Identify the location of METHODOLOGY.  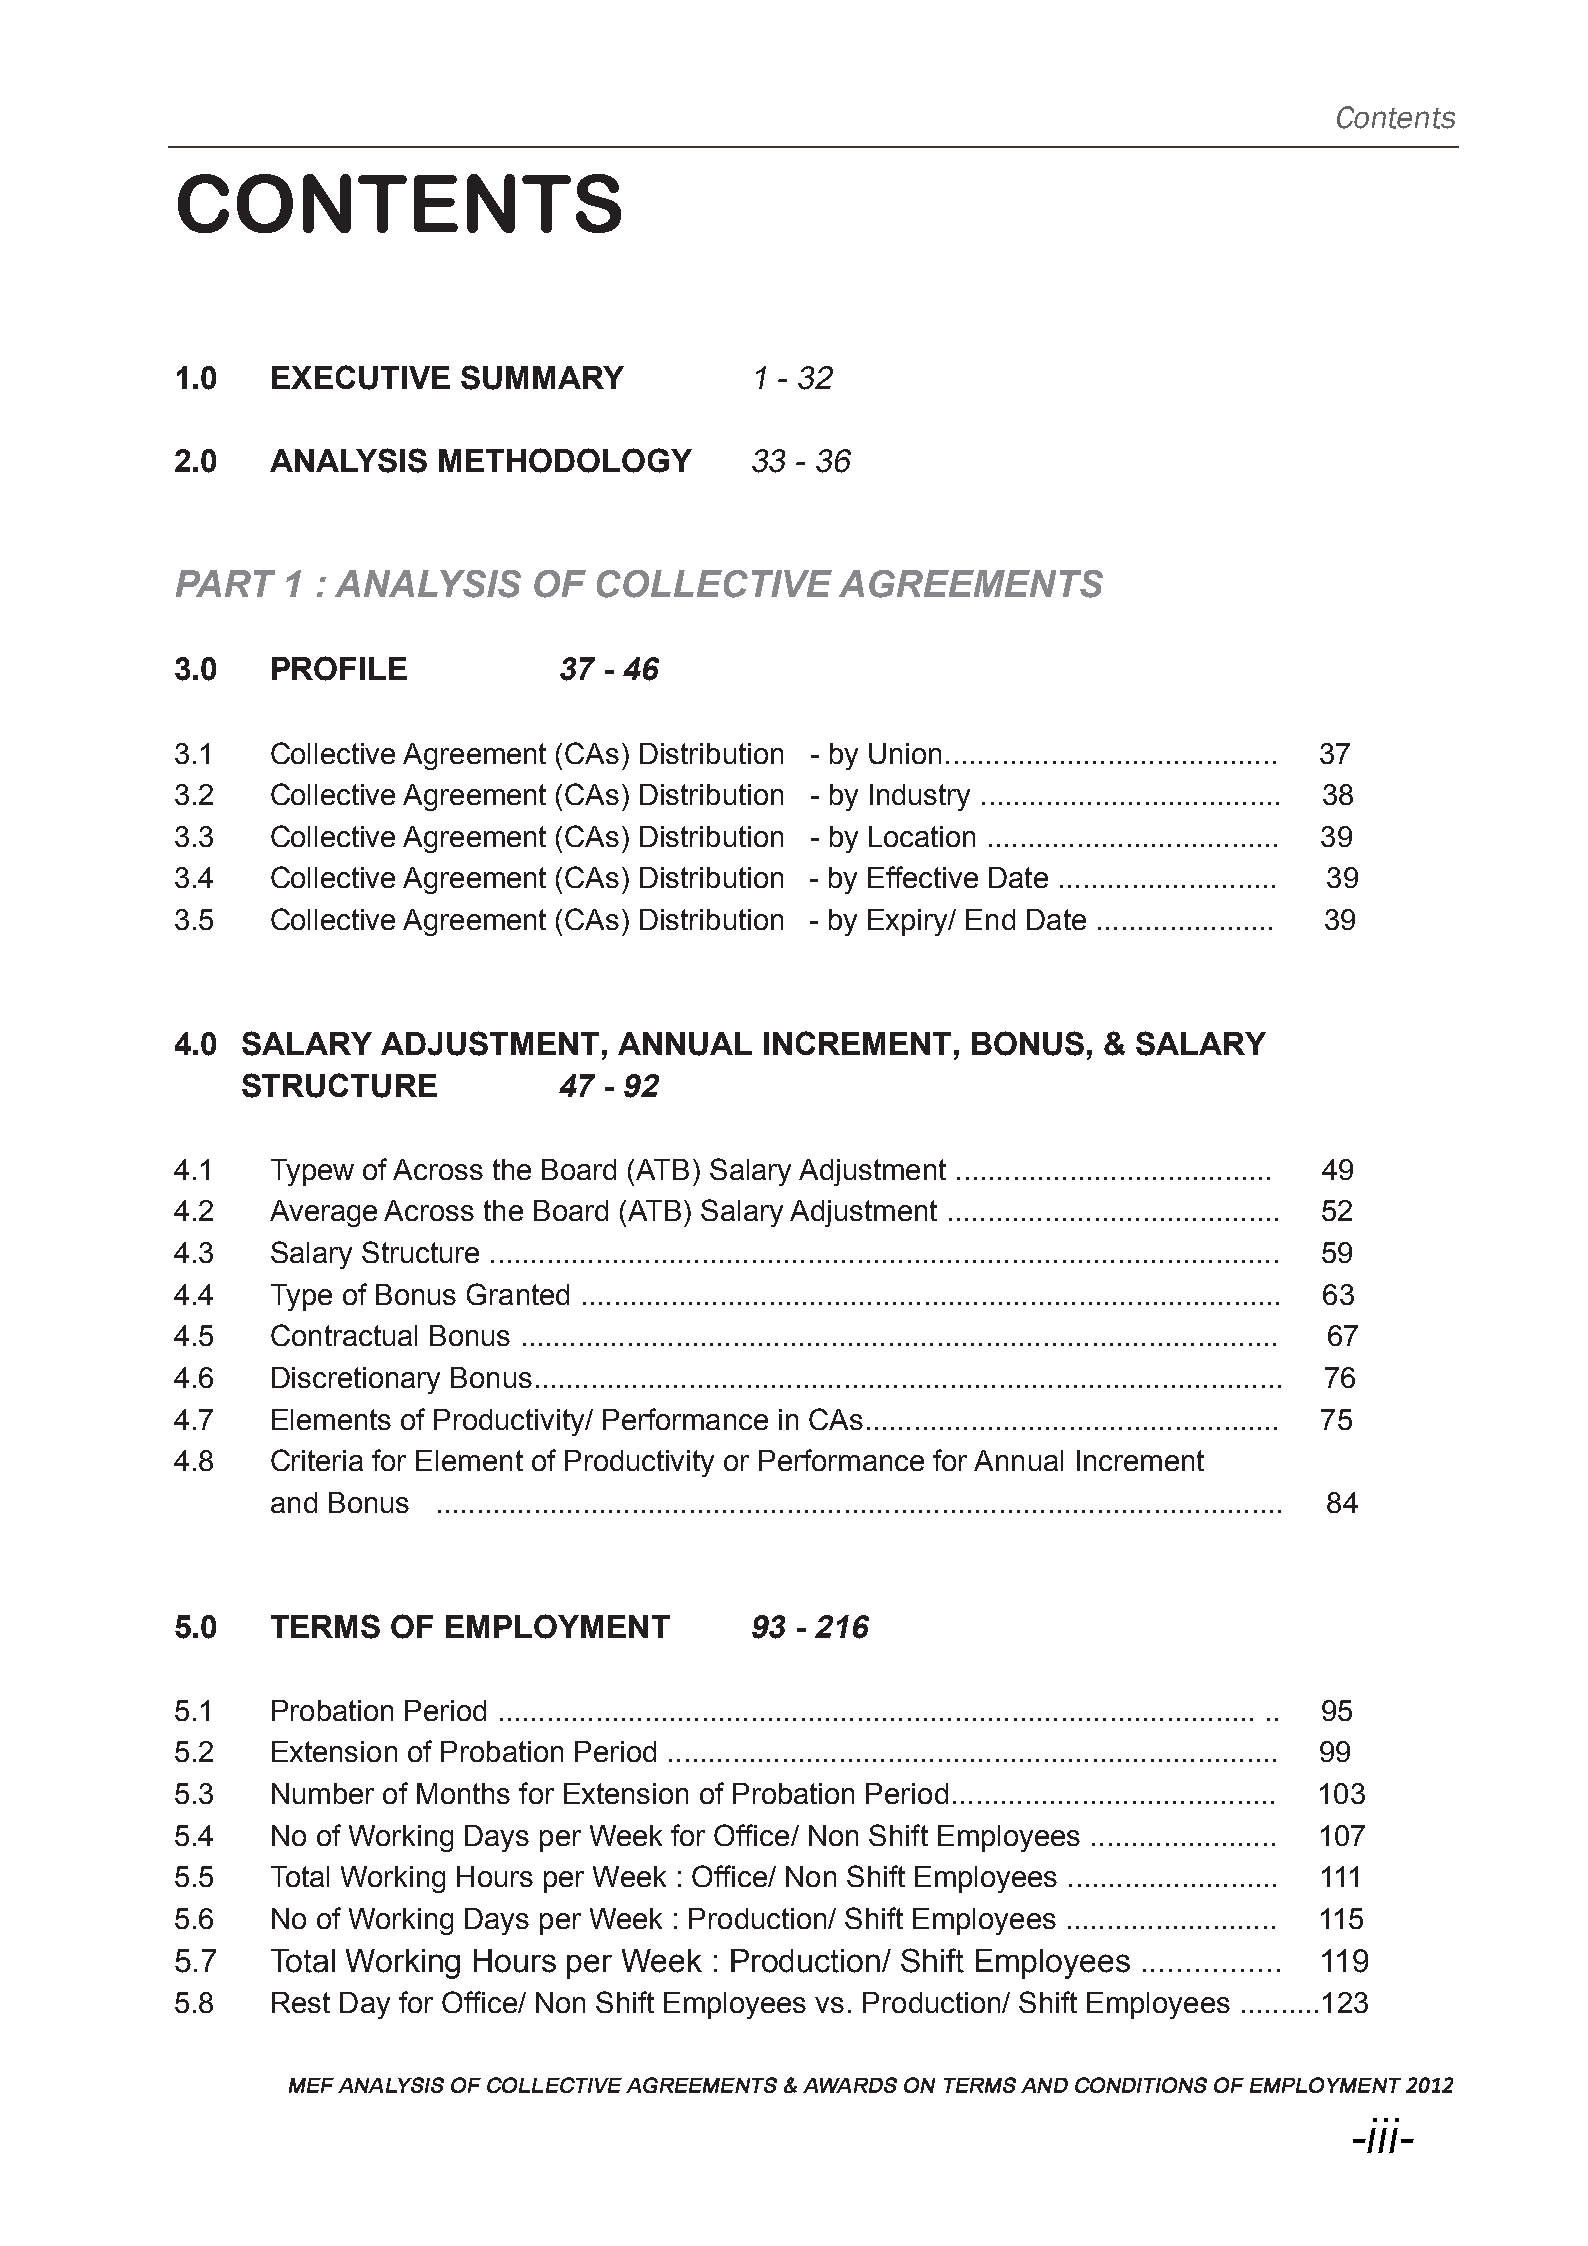
(565, 460).
